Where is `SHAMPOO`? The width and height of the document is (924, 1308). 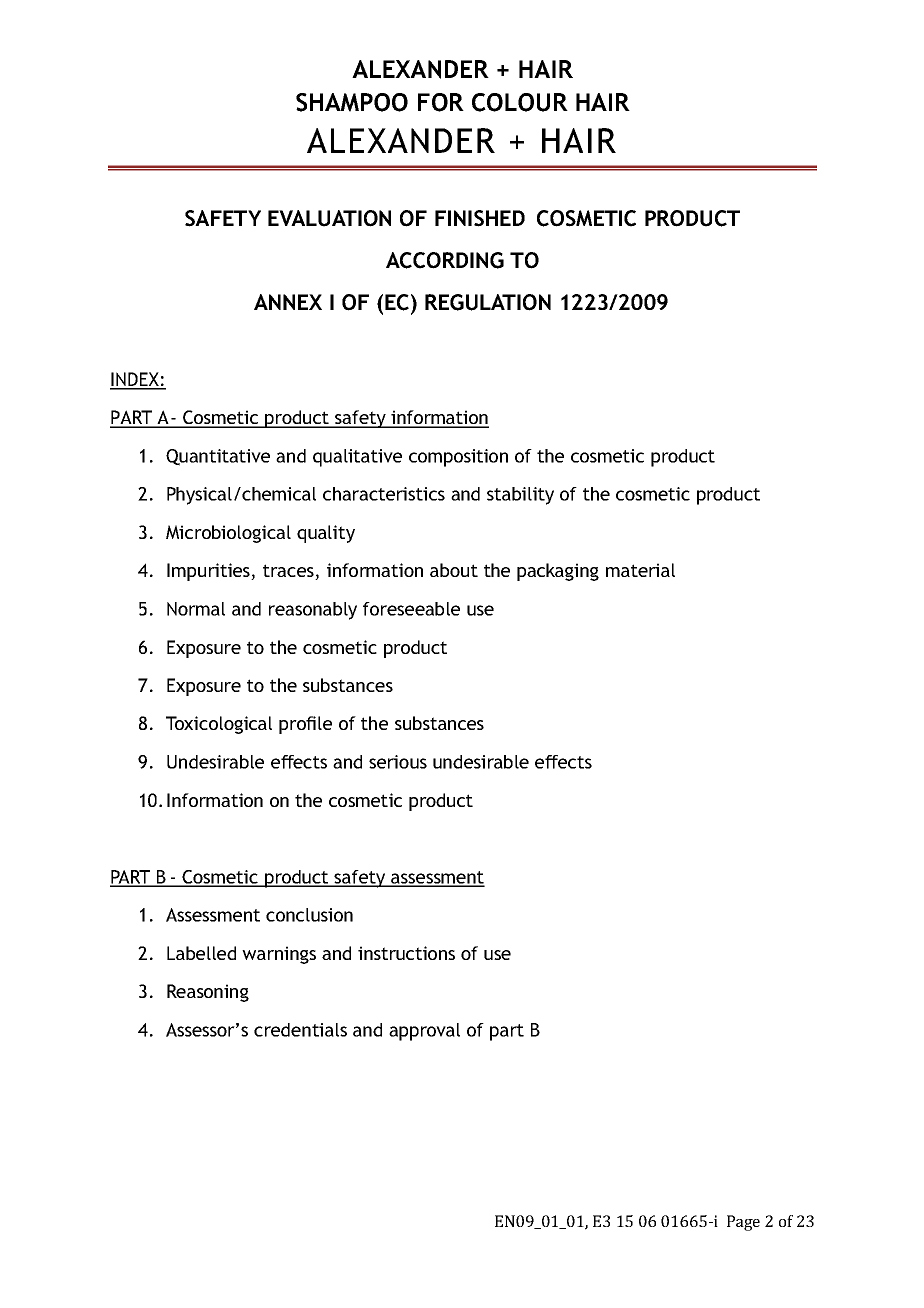
SHAMPOO is located at coordinates (352, 102).
